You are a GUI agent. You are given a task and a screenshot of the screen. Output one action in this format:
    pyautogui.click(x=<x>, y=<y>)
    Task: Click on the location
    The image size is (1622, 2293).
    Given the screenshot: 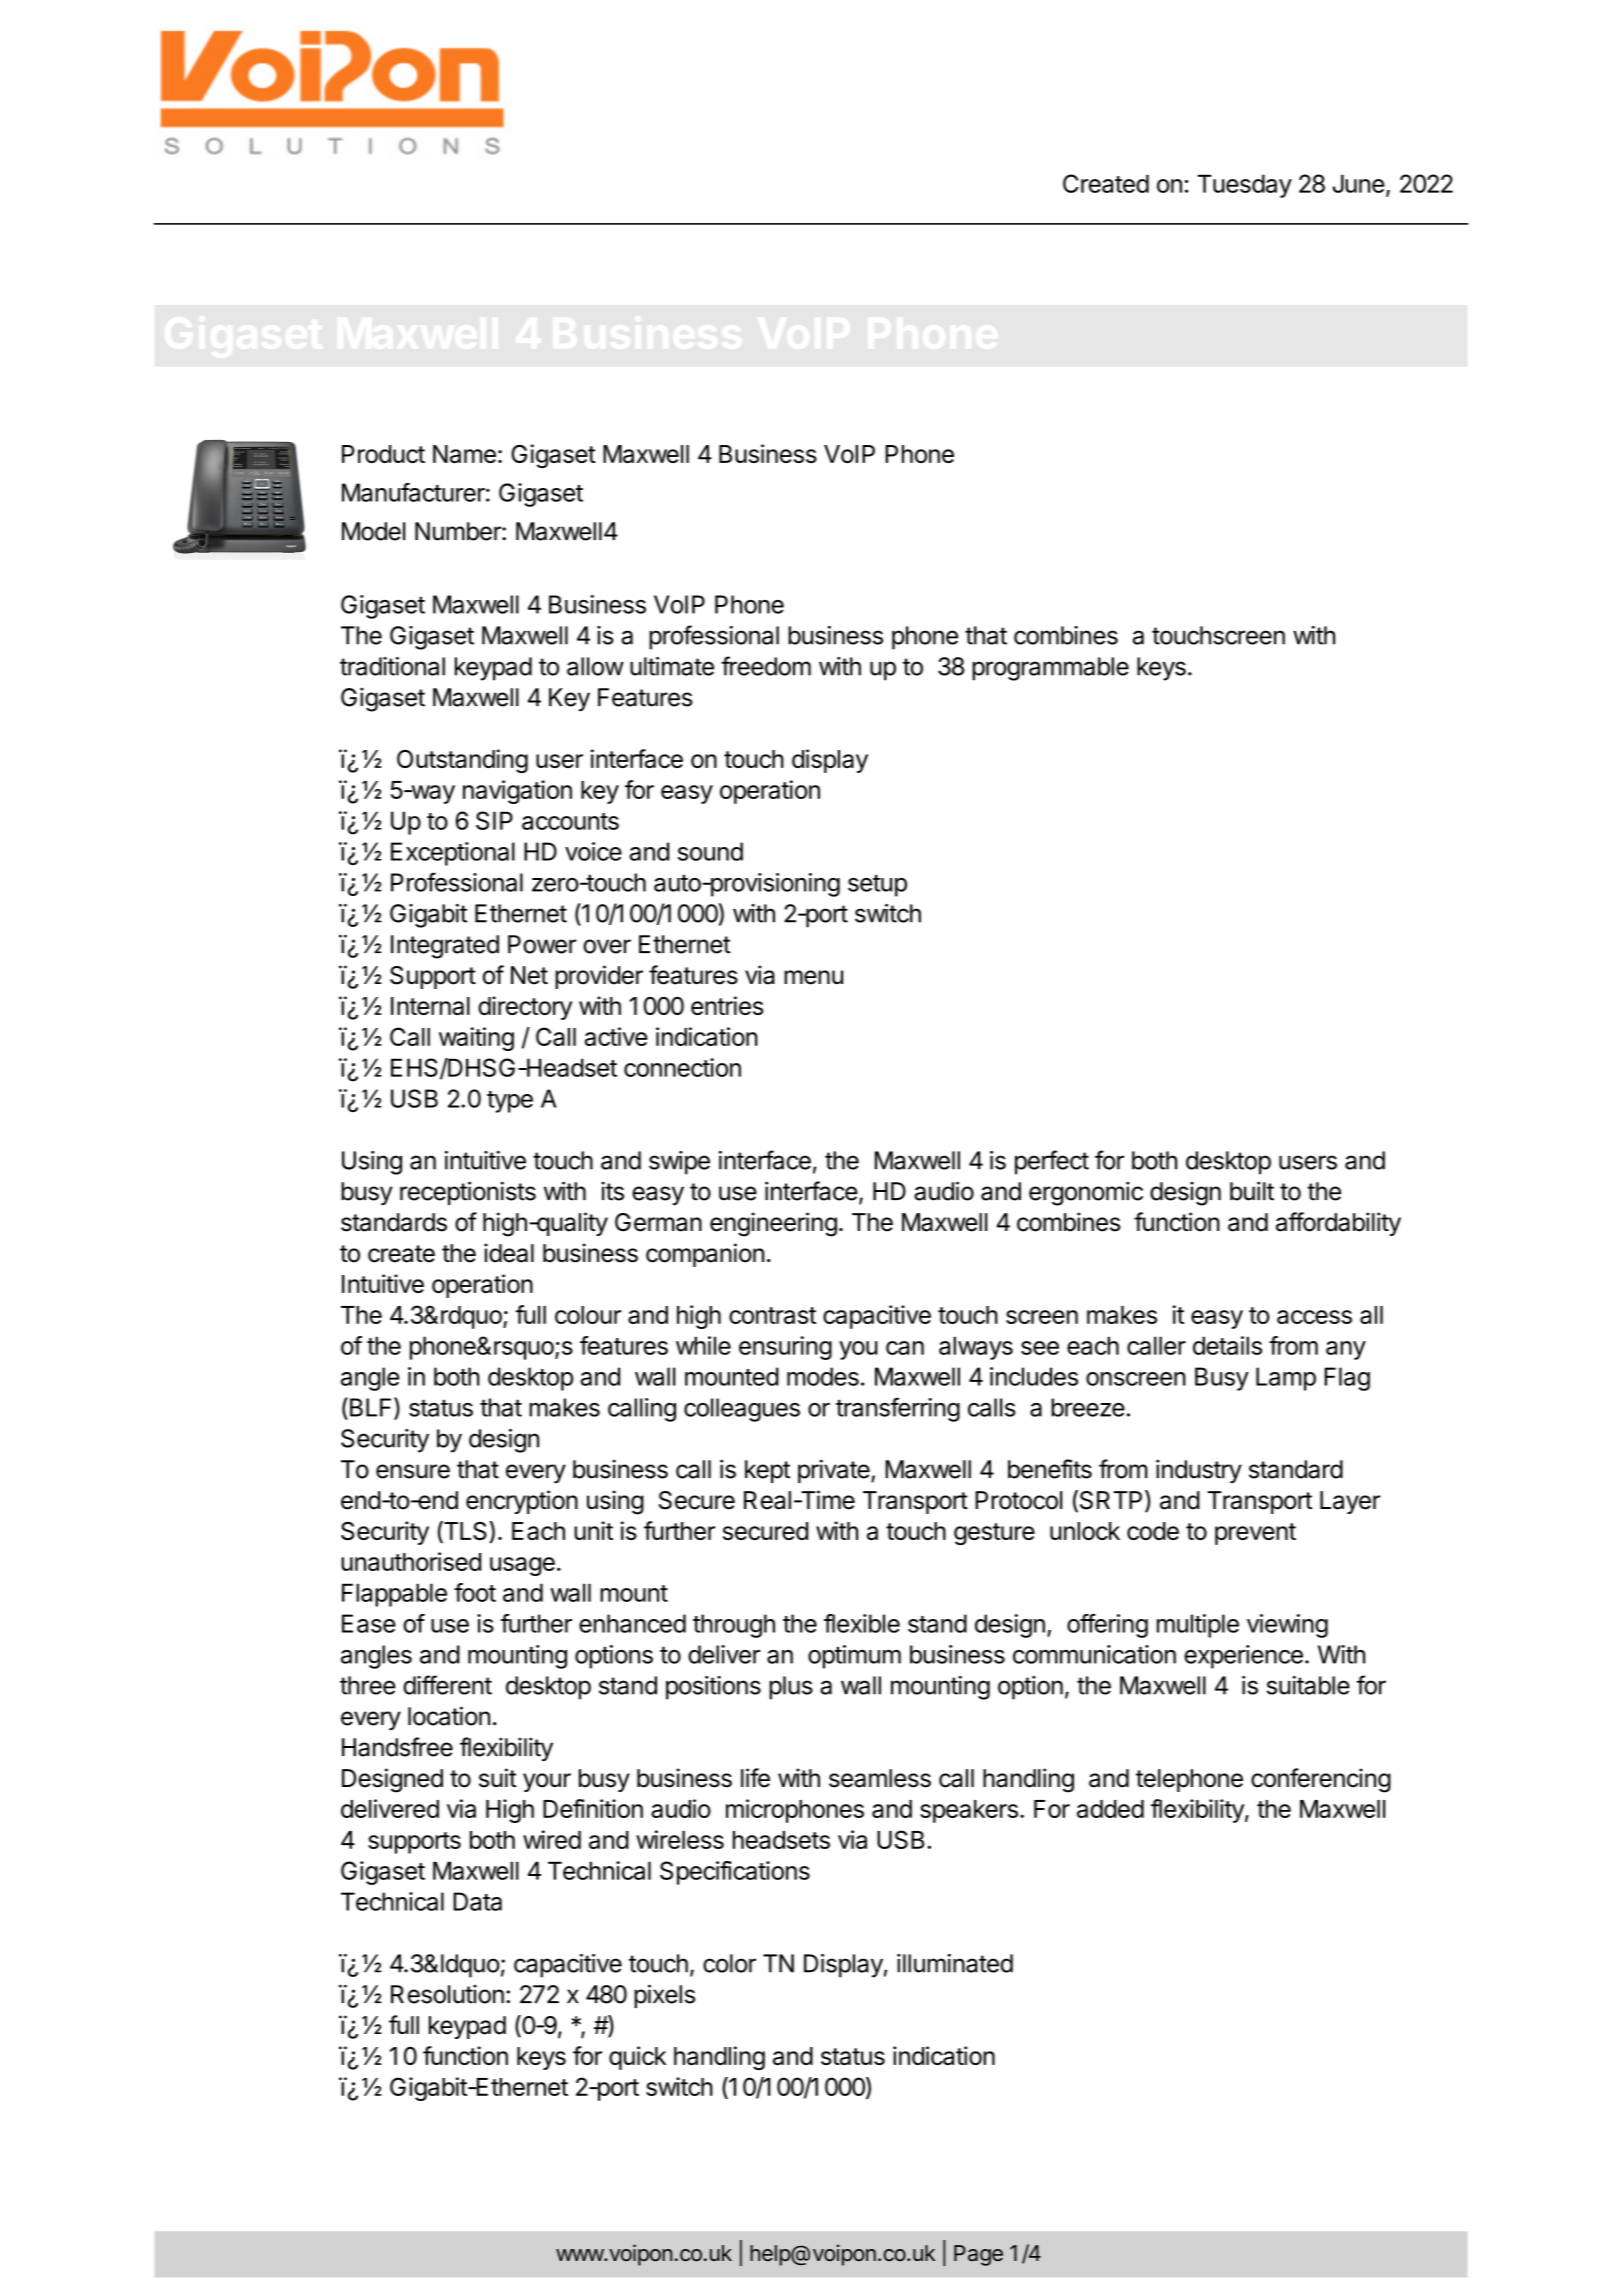 What is the action you would take?
    pyautogui.click(x=449, y=1716)
